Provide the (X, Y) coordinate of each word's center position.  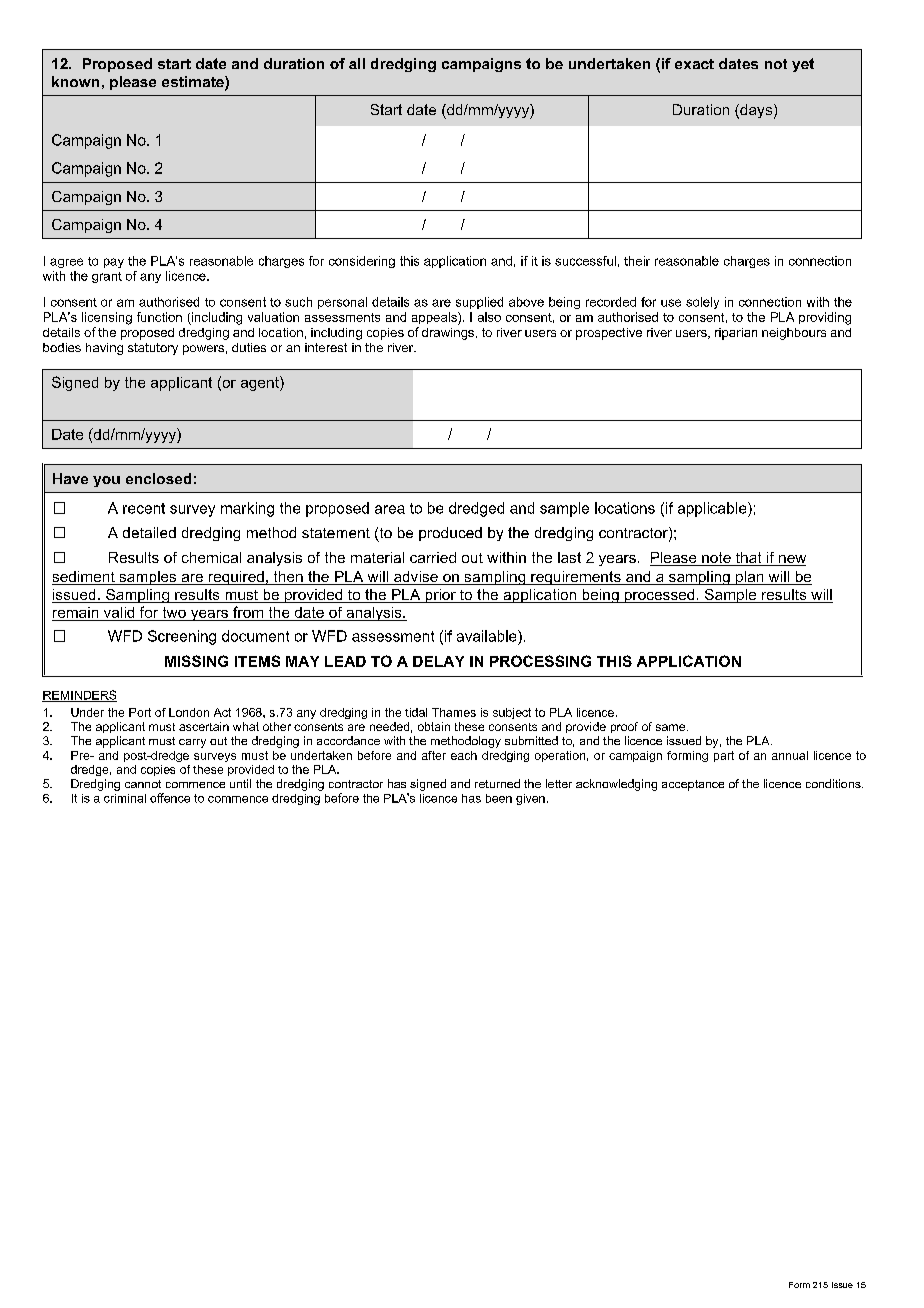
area (390, 509)
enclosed (158, 478)
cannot (143, 784)
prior (440, 596)
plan (750, 578)
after (434, 755)
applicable (713, 509)
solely (702, 303)
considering (362, 262)
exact (694, 64)
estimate (194, 83)
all (357, 63)
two (174, 612)
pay (114, 263)
